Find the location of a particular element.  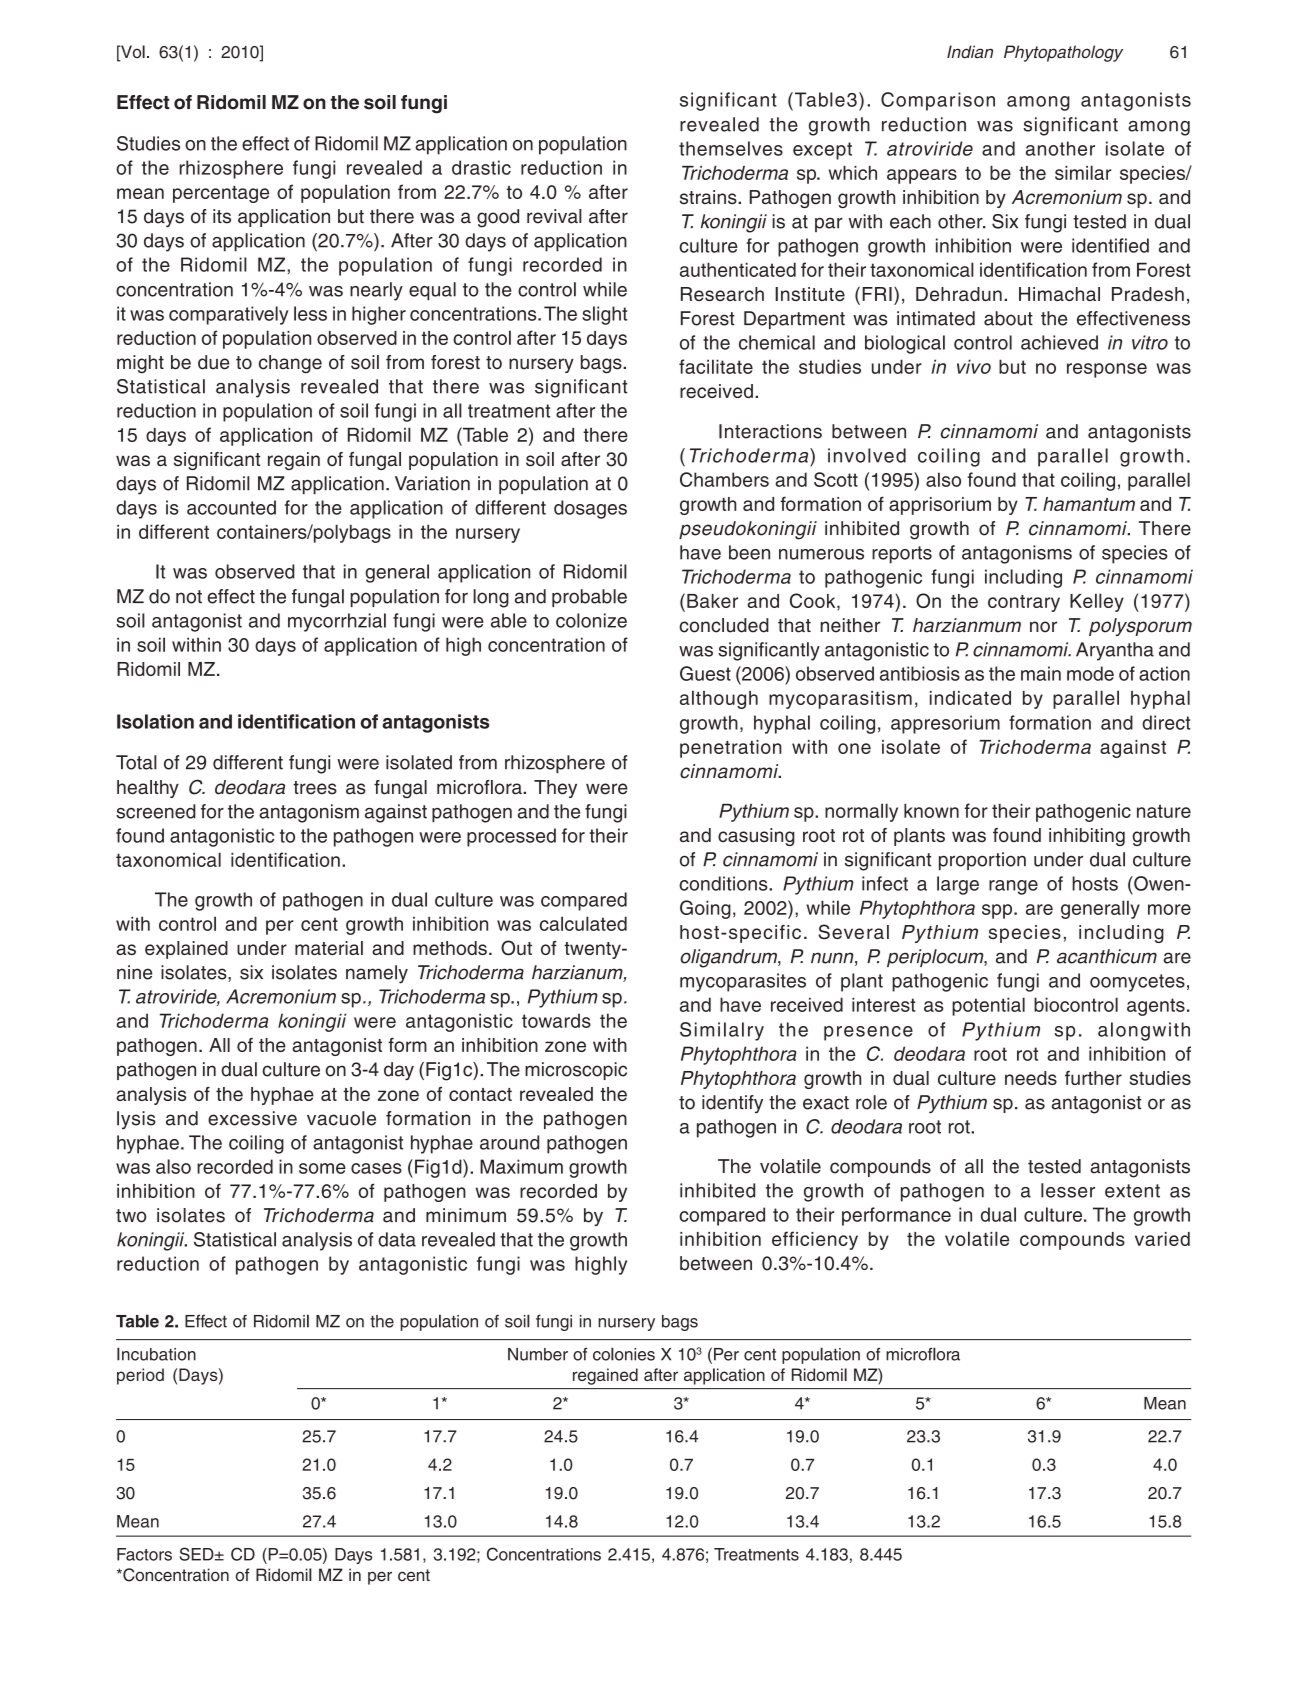

varied is located at coordinates (1162, 1239).
